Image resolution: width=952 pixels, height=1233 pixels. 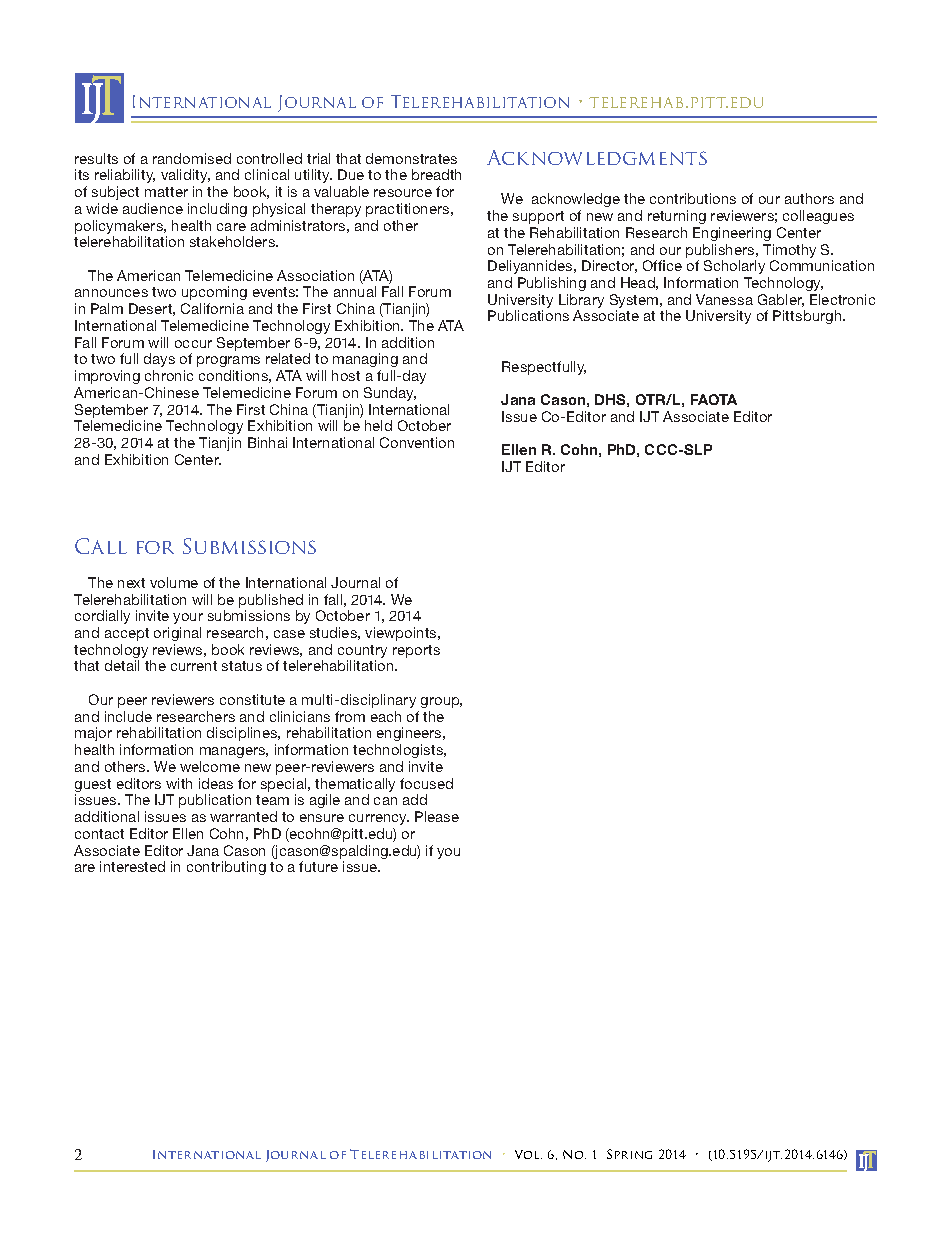 What do you see at coordinates (693, 198) in the screenshot?
I see `contributions` at bounding box center [693, 198].
